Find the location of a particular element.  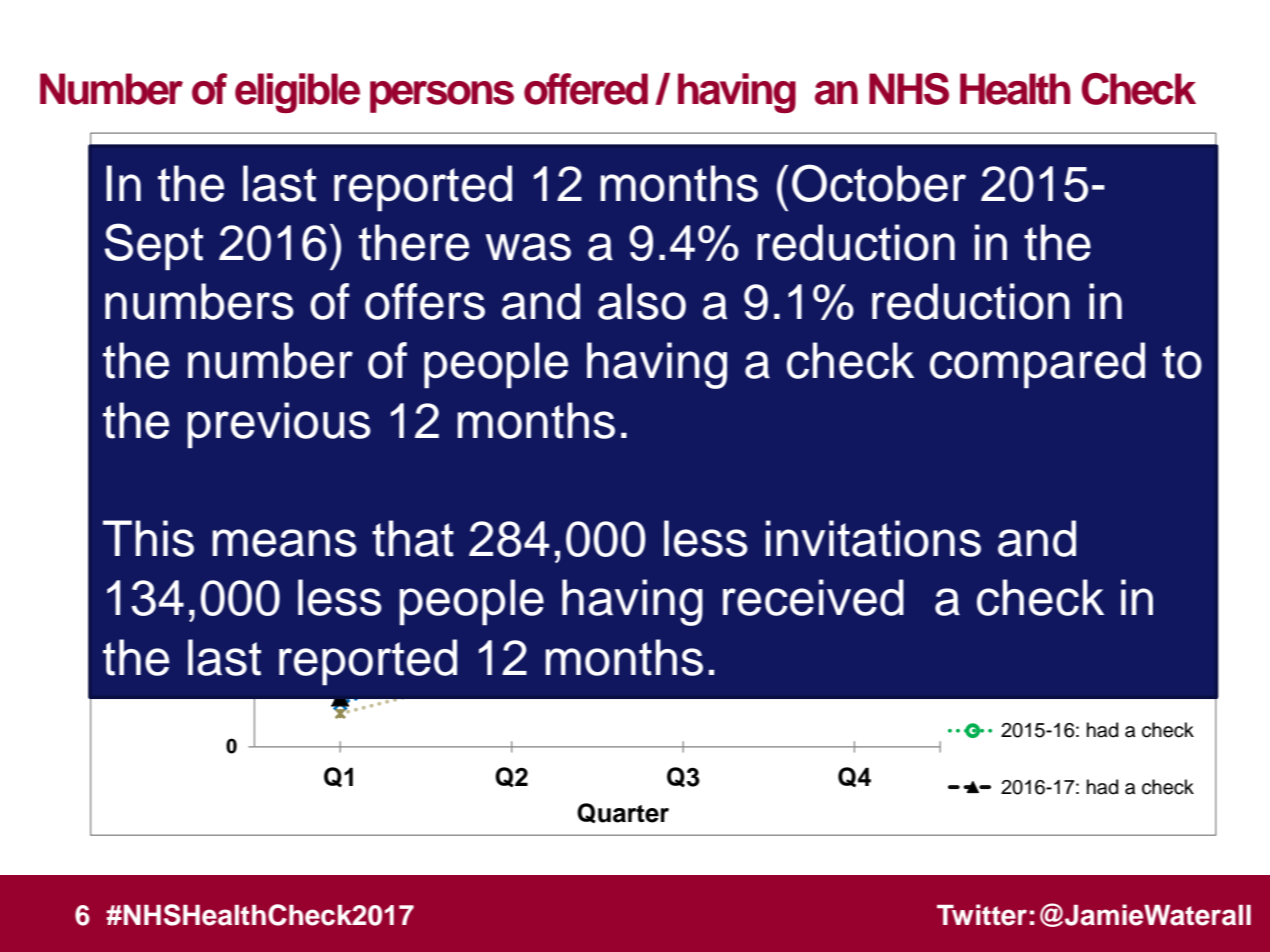

that is located at coordinates (413, 538).
